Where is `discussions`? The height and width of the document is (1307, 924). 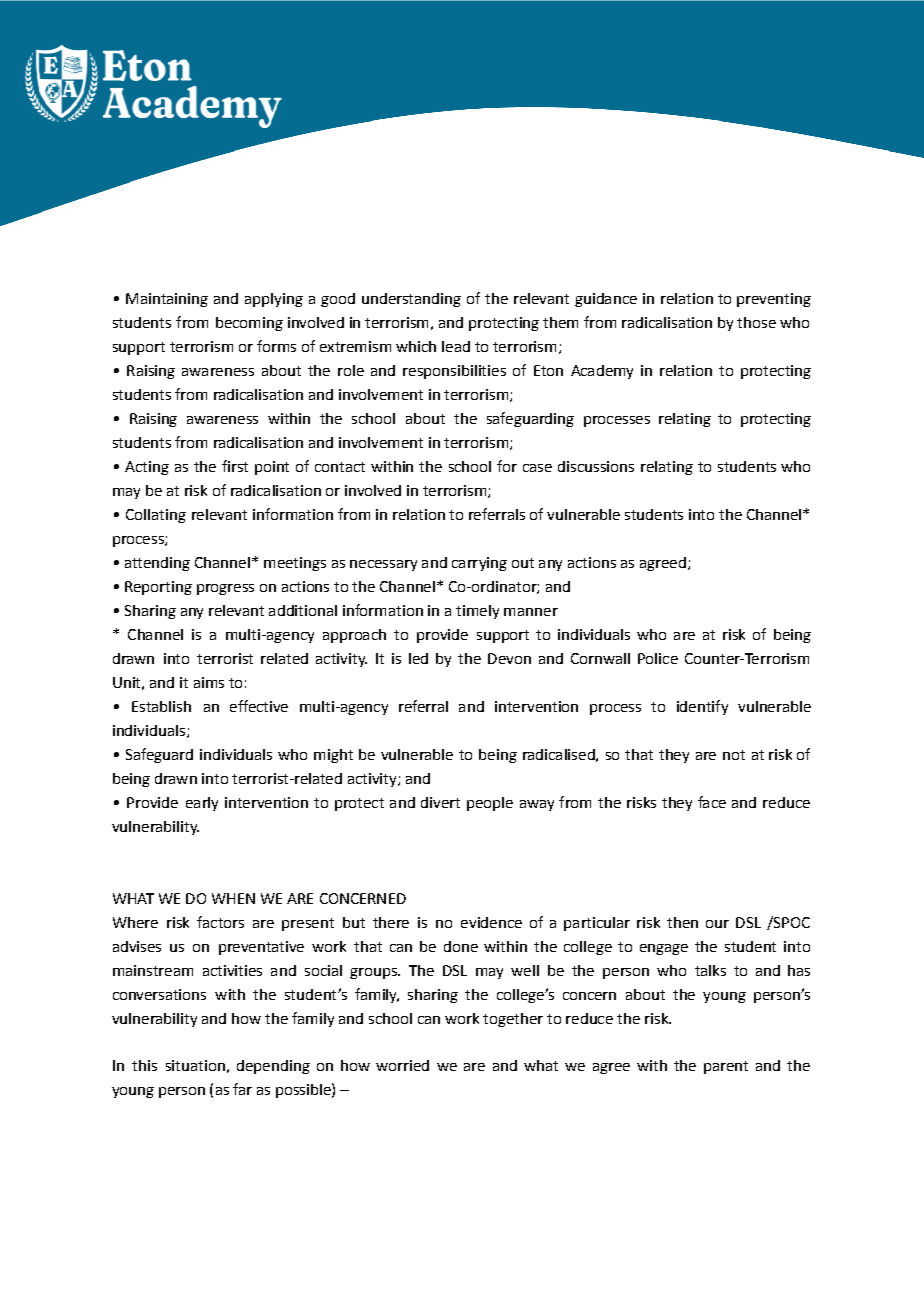 discussions is located at coordinates (596, 466).
